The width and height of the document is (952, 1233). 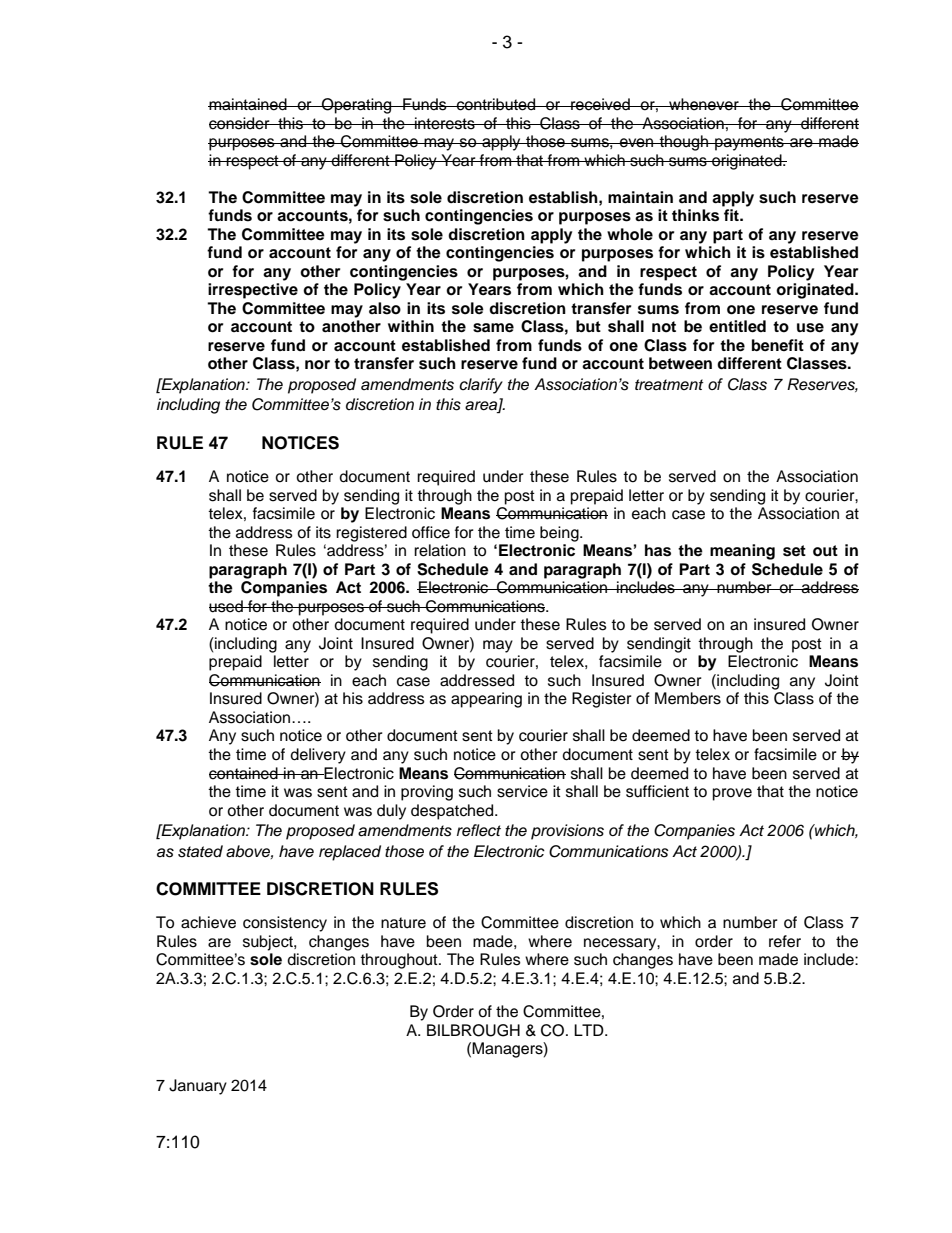 What do you see at coordinates (244, 773) in the document?
I see `contained` at bounding box center [244, 773].
